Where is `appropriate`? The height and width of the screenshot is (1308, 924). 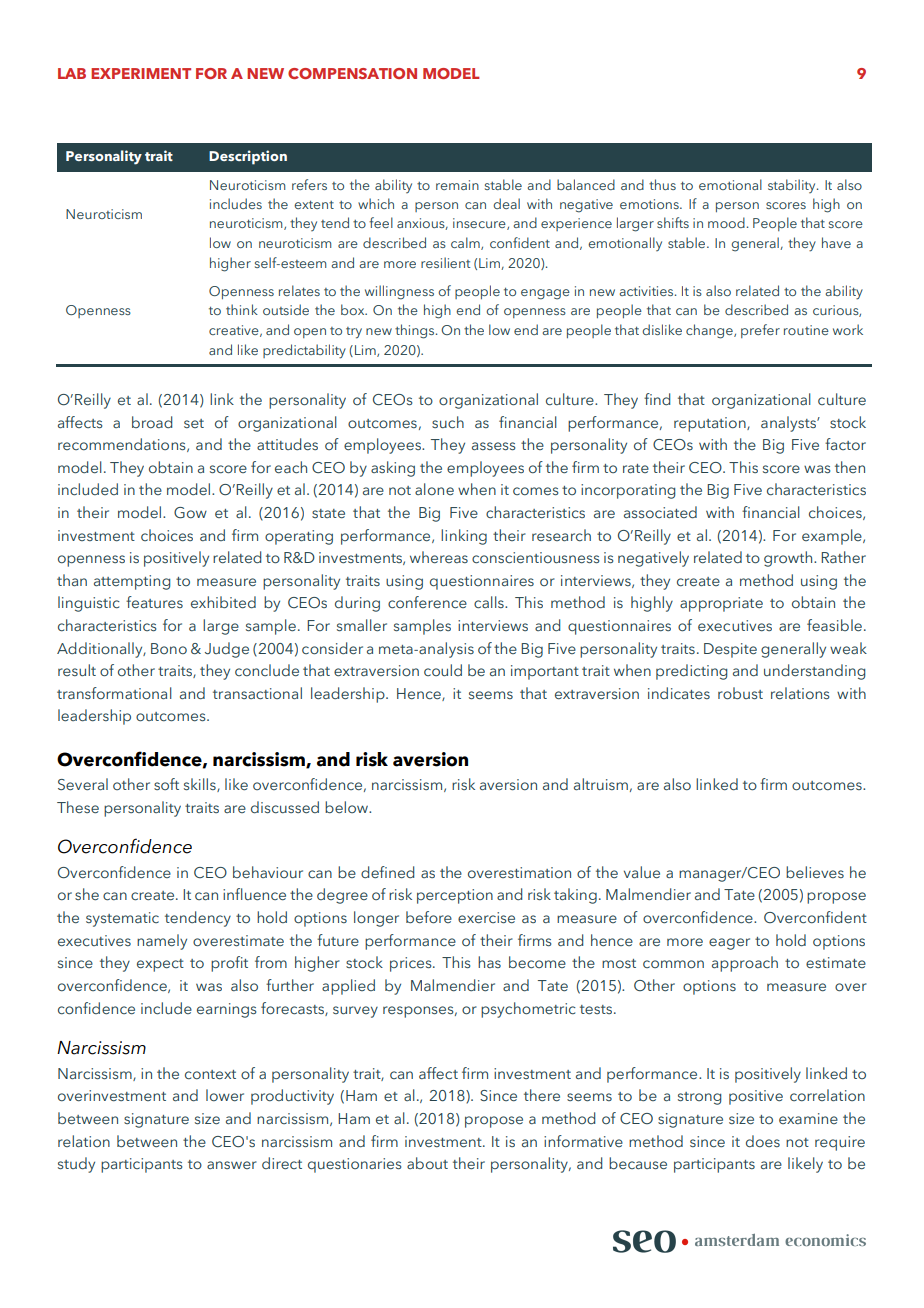 appropriate is located at coordinates (721, 604).
